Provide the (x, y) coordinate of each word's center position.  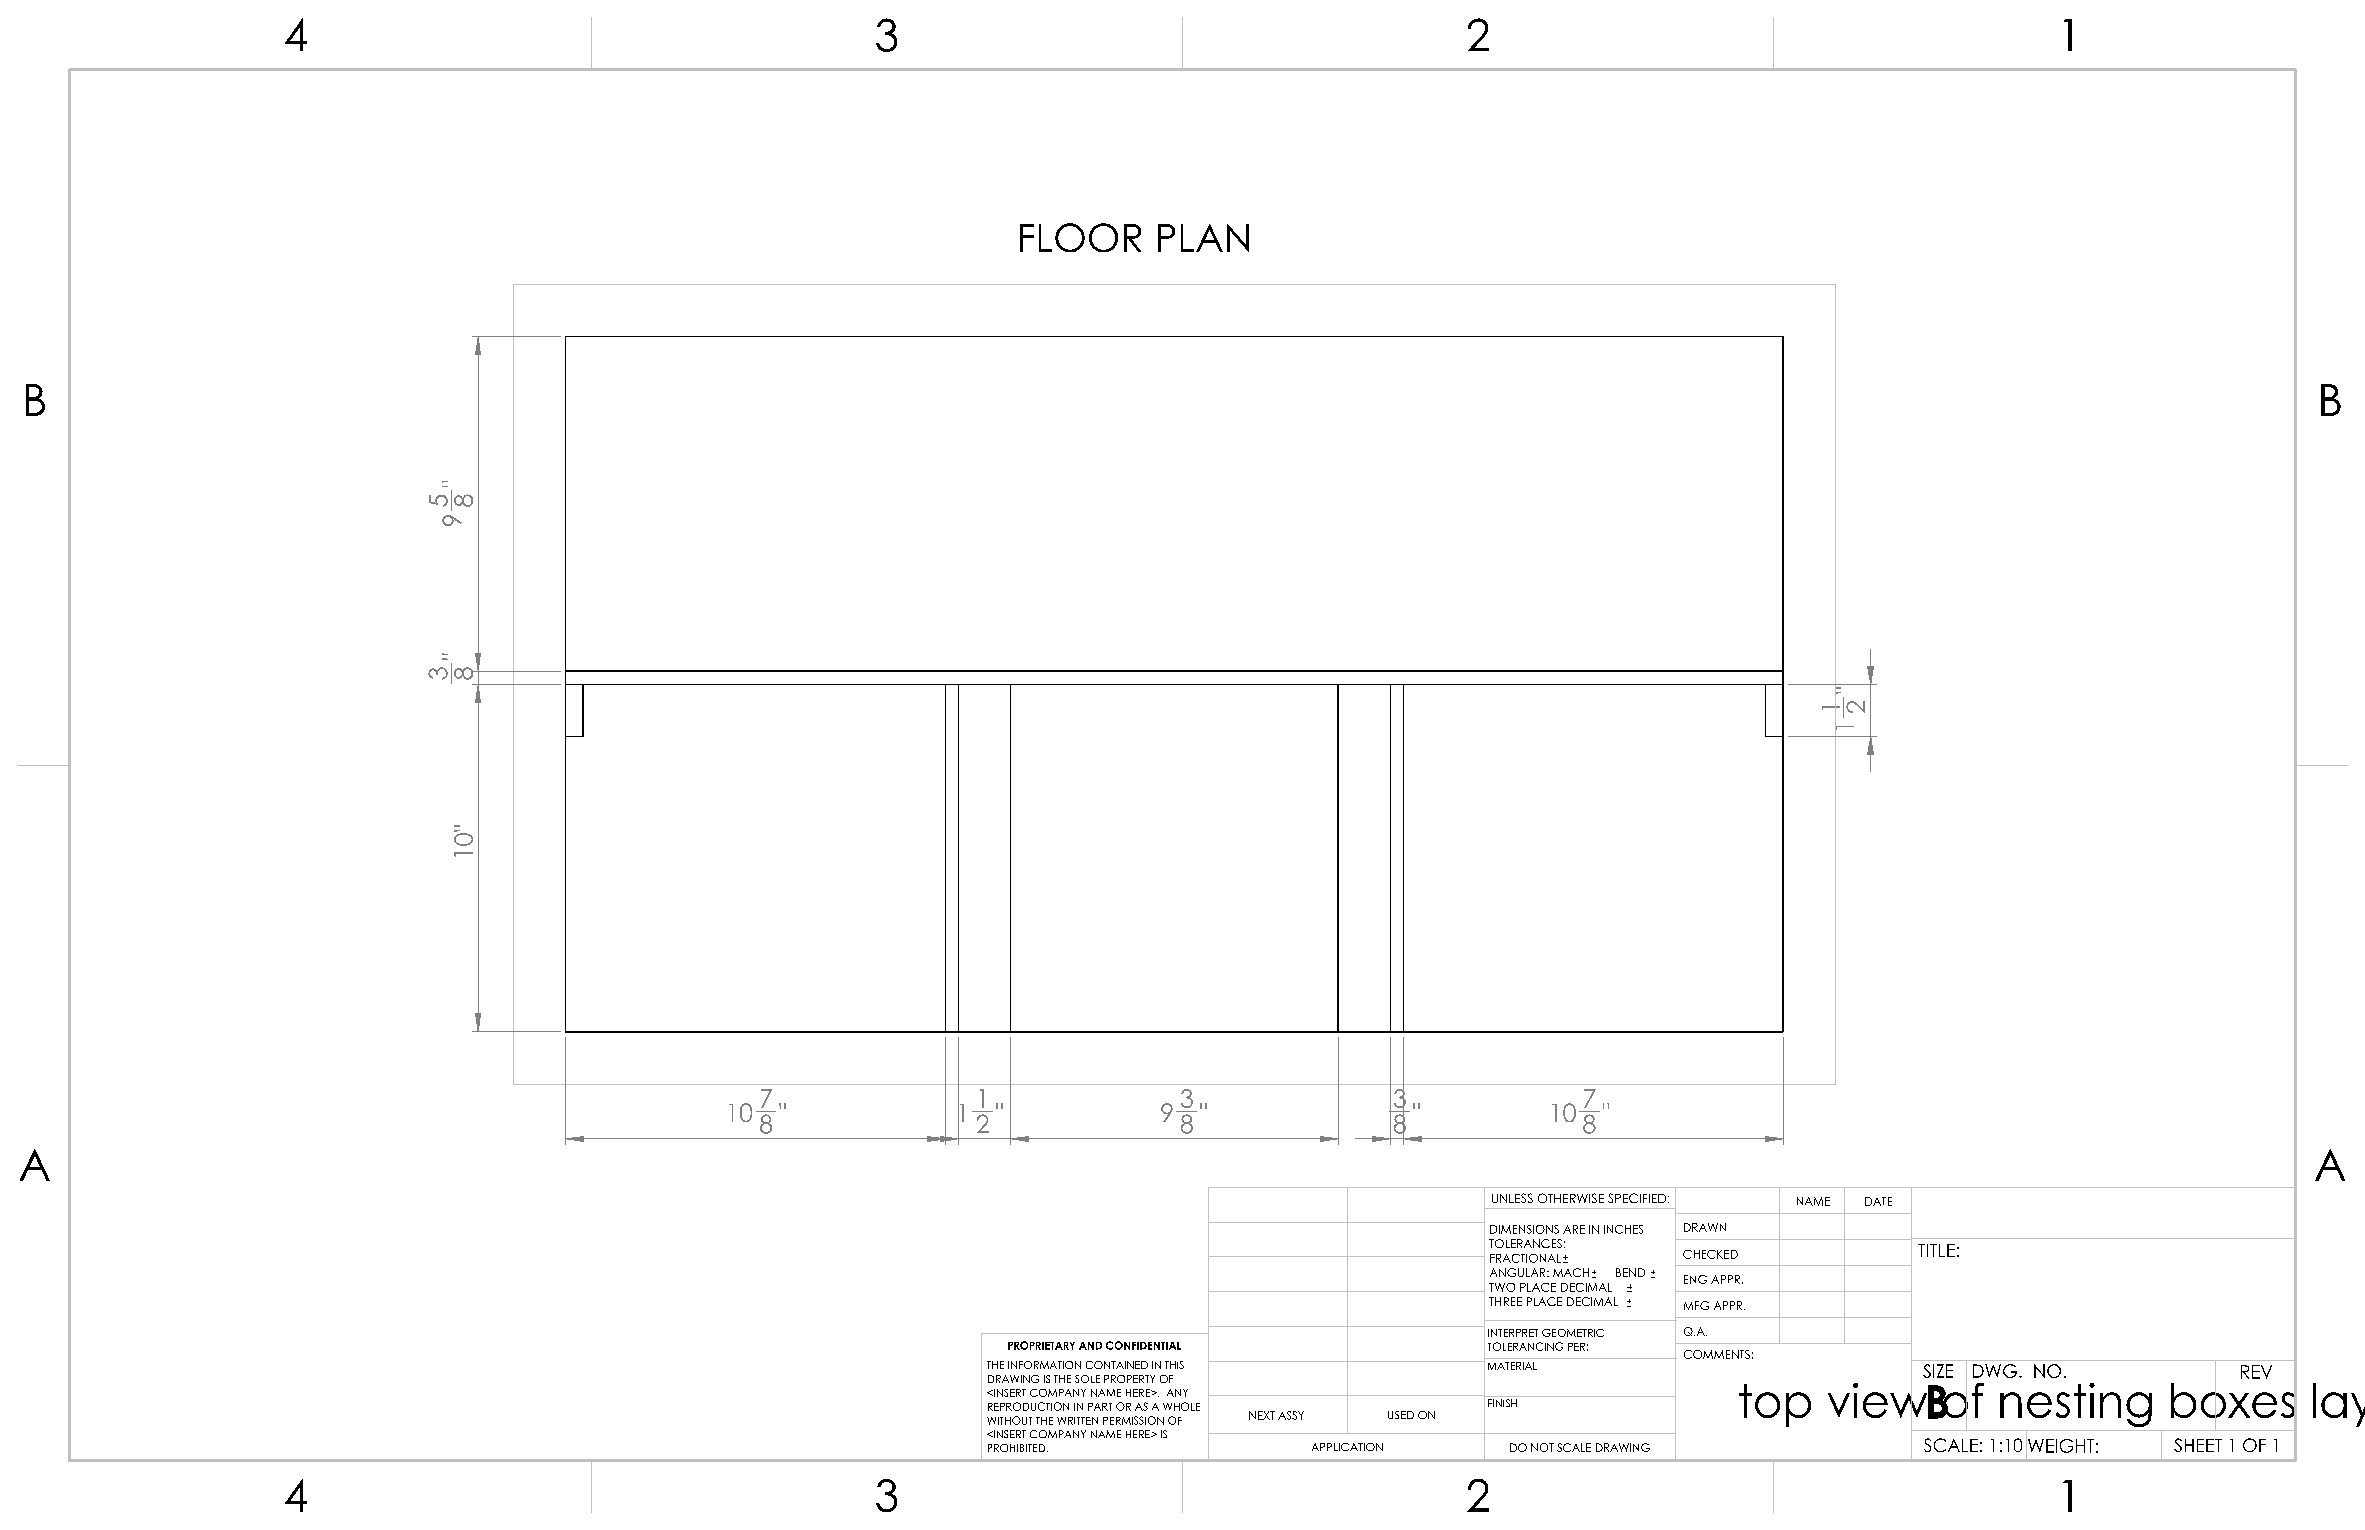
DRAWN (1705, 1227)
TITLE (1936, 1250)
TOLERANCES (1525, 1243)
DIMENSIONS (1524, 1229)
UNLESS (1512, 1198)
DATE (1878, 1201)
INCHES (1623, 1229)
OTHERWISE (1571, 1198)
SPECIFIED (1638, 1198)
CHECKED (1710, 1254)
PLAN (1203, 238)
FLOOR (1080, 237)
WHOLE (1181, 1406)
